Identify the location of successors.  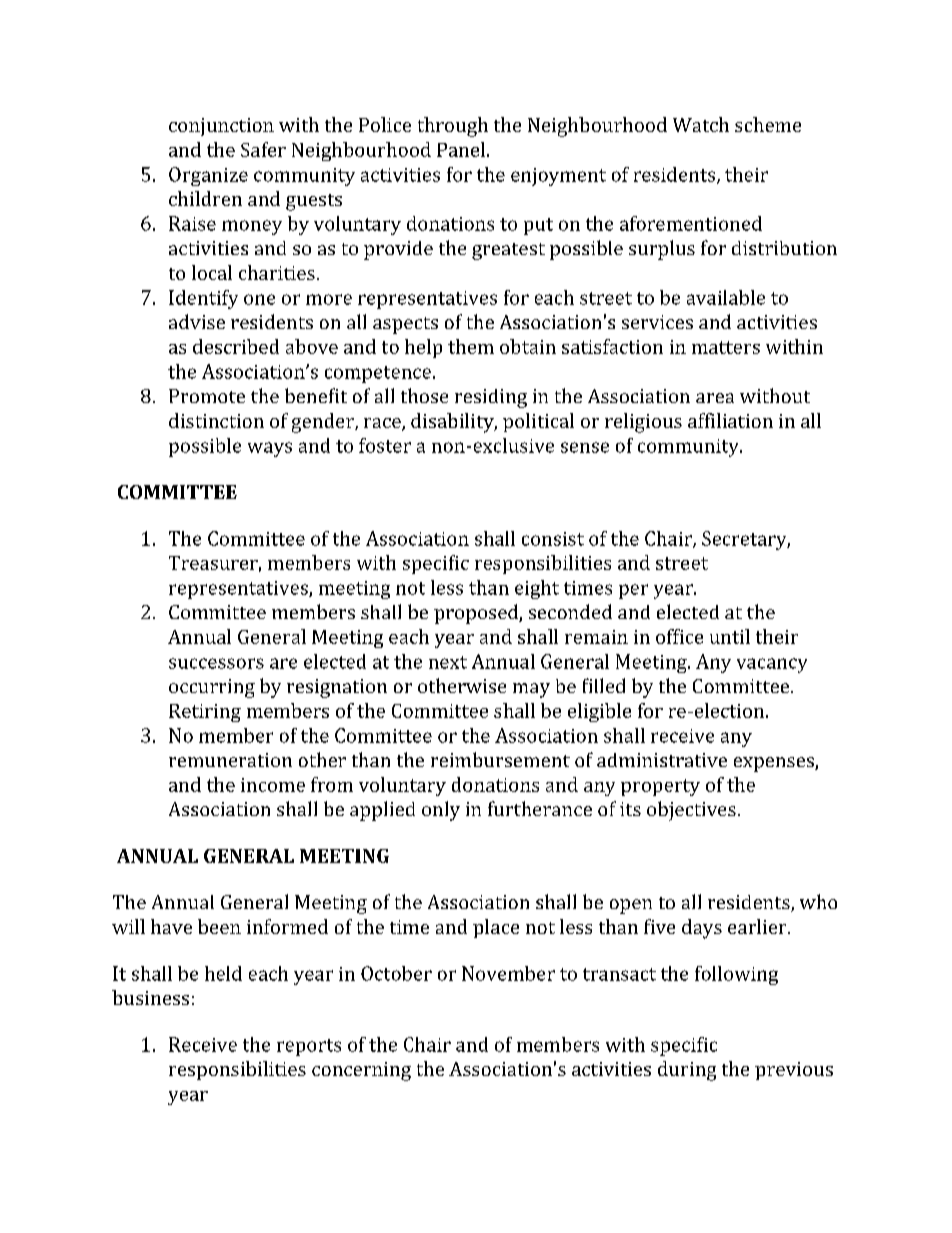
(216, 663).
